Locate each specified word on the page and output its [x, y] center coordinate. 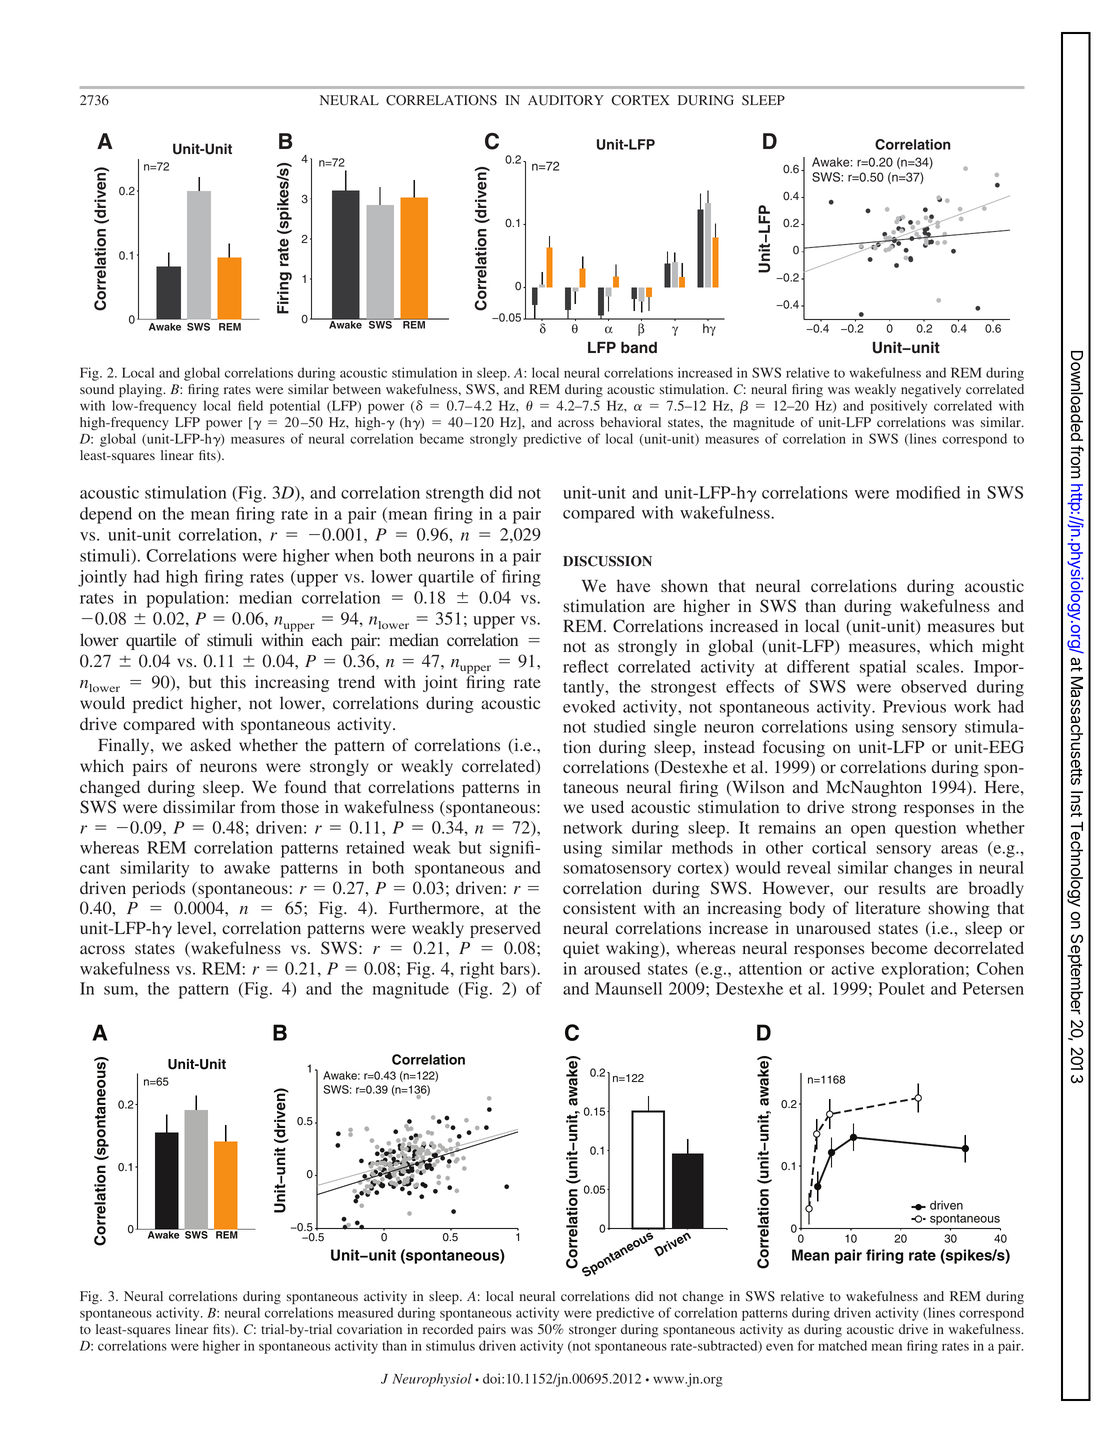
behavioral [630, 422]
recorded [448, 1329]
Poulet [902, 988]
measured [365, 1312]
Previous [914, 706]
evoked [589, 706]
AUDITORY [566, 100]
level [195, 927]
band [639, 347]
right [477, 970]
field [250, 405]
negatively [931, 391]
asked [210, 745]
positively [898, 407]
